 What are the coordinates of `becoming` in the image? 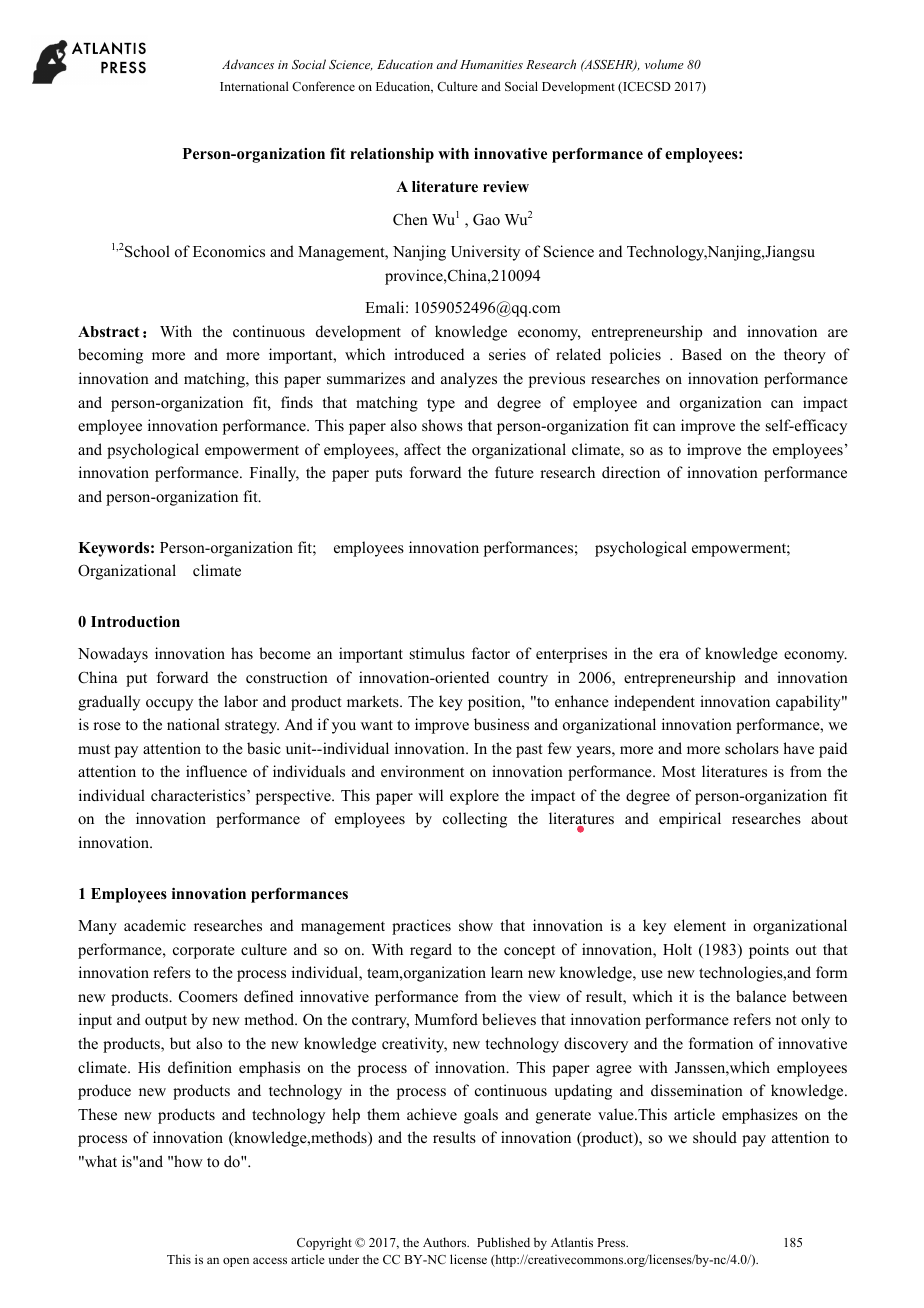 It's located at (110, 356).
